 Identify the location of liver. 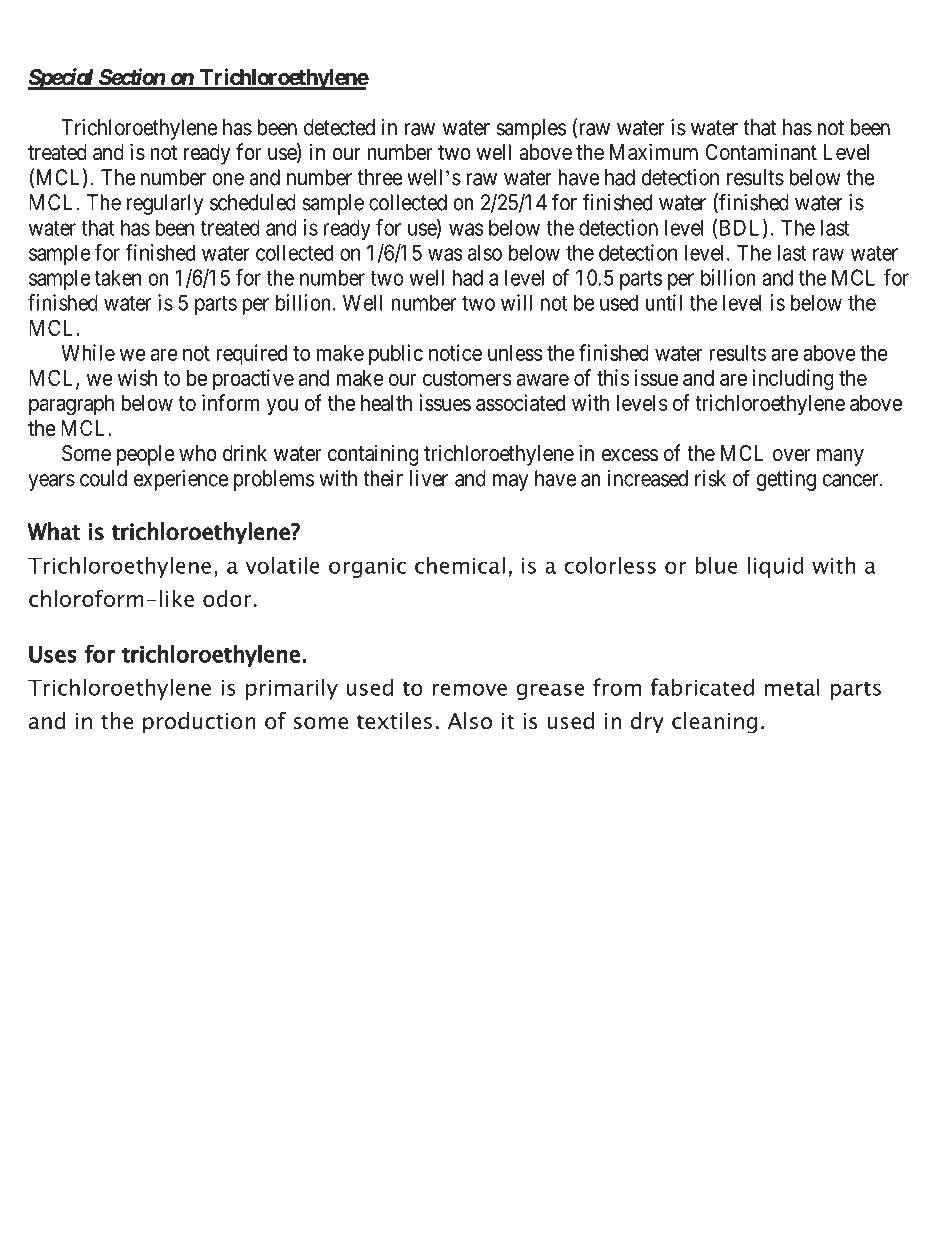
(429, 478).
